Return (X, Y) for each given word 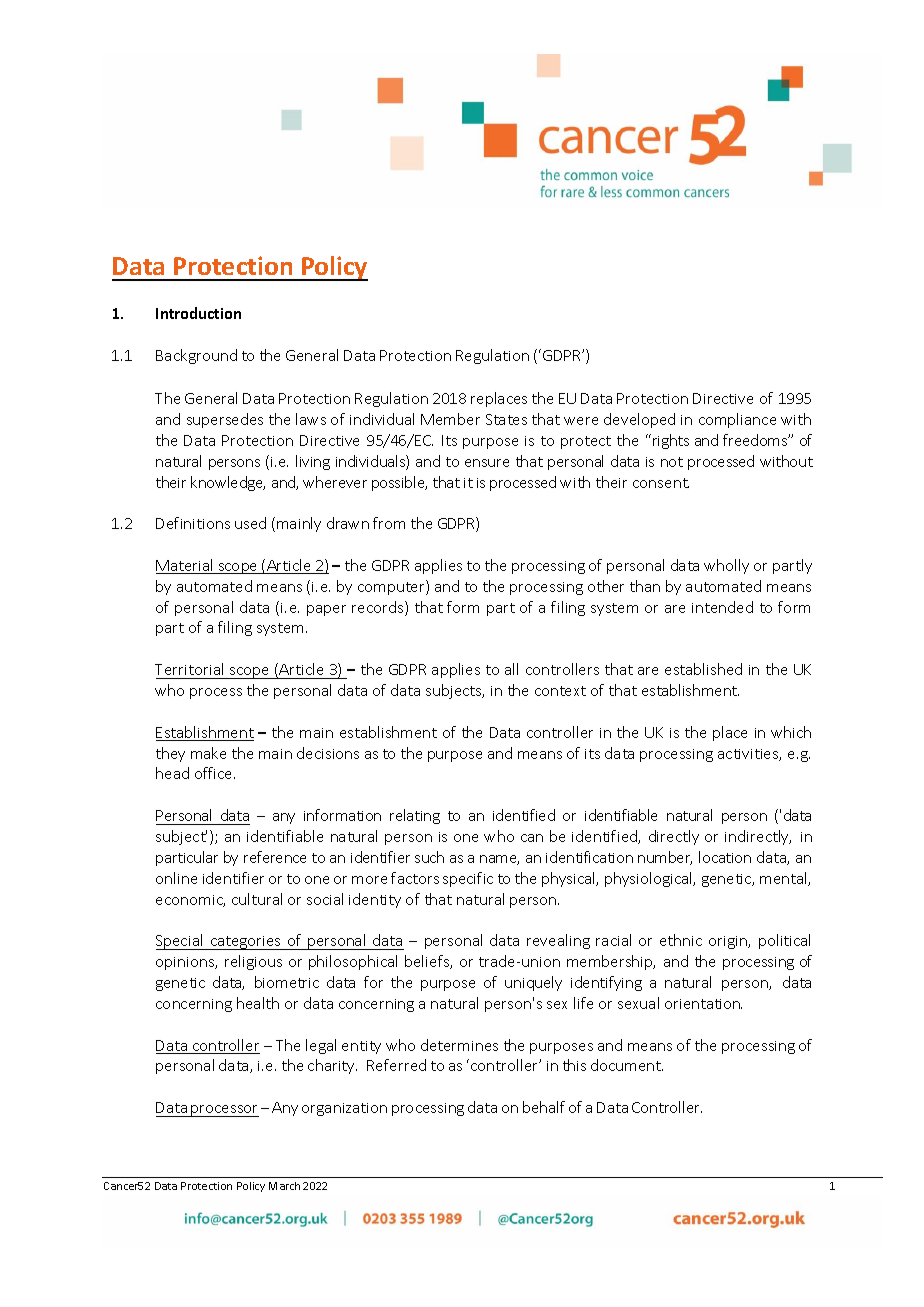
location (725, 857)
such (429, 857)
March (284, 1186)
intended (722, 607)
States (506, 419)
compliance (737, 420)
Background (196, 356)
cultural (257, 899)
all (511, 669)
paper (326, 610)
